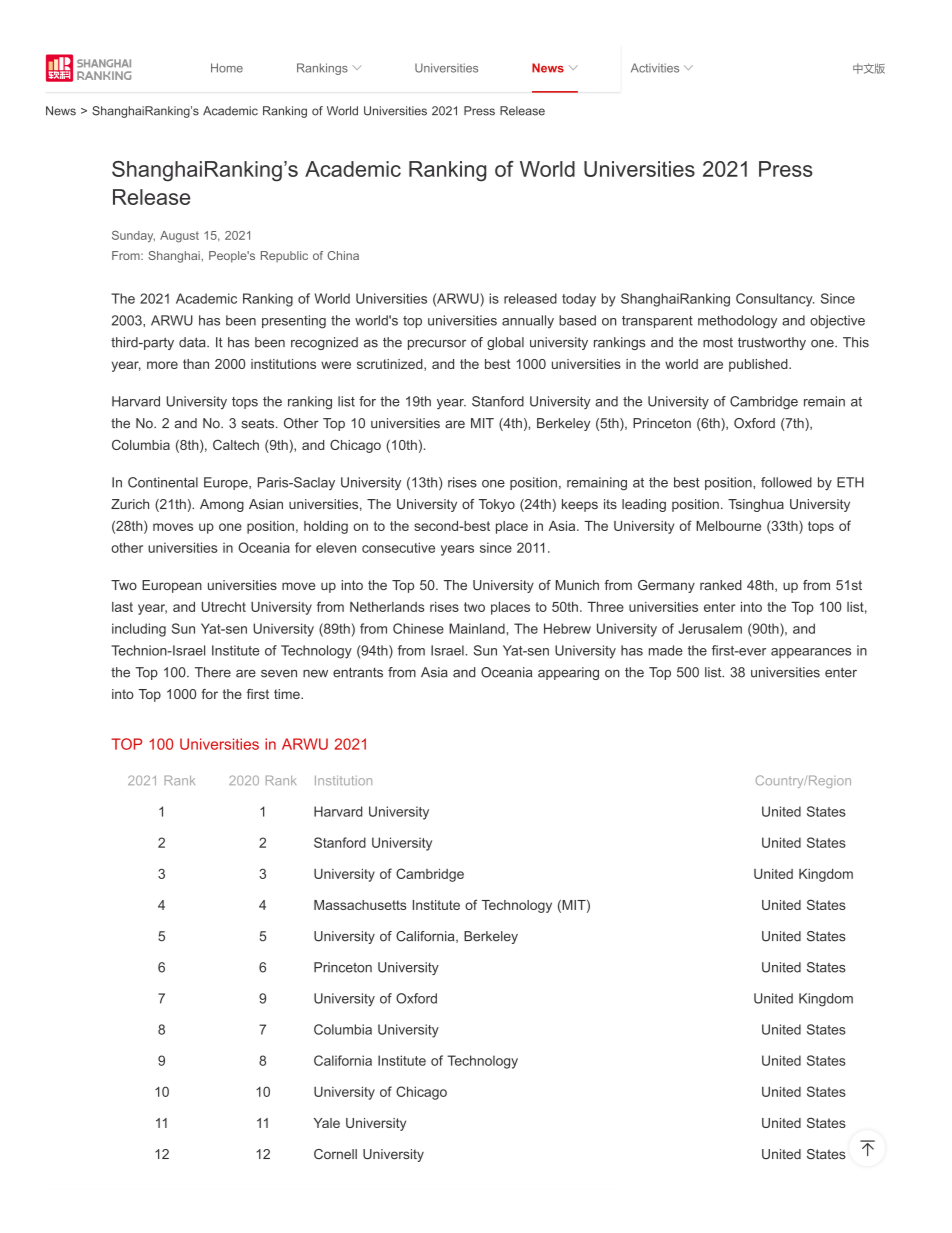  Describe the element at coordinates (227, 68) in the screenshot. I see `Home` at that location.
